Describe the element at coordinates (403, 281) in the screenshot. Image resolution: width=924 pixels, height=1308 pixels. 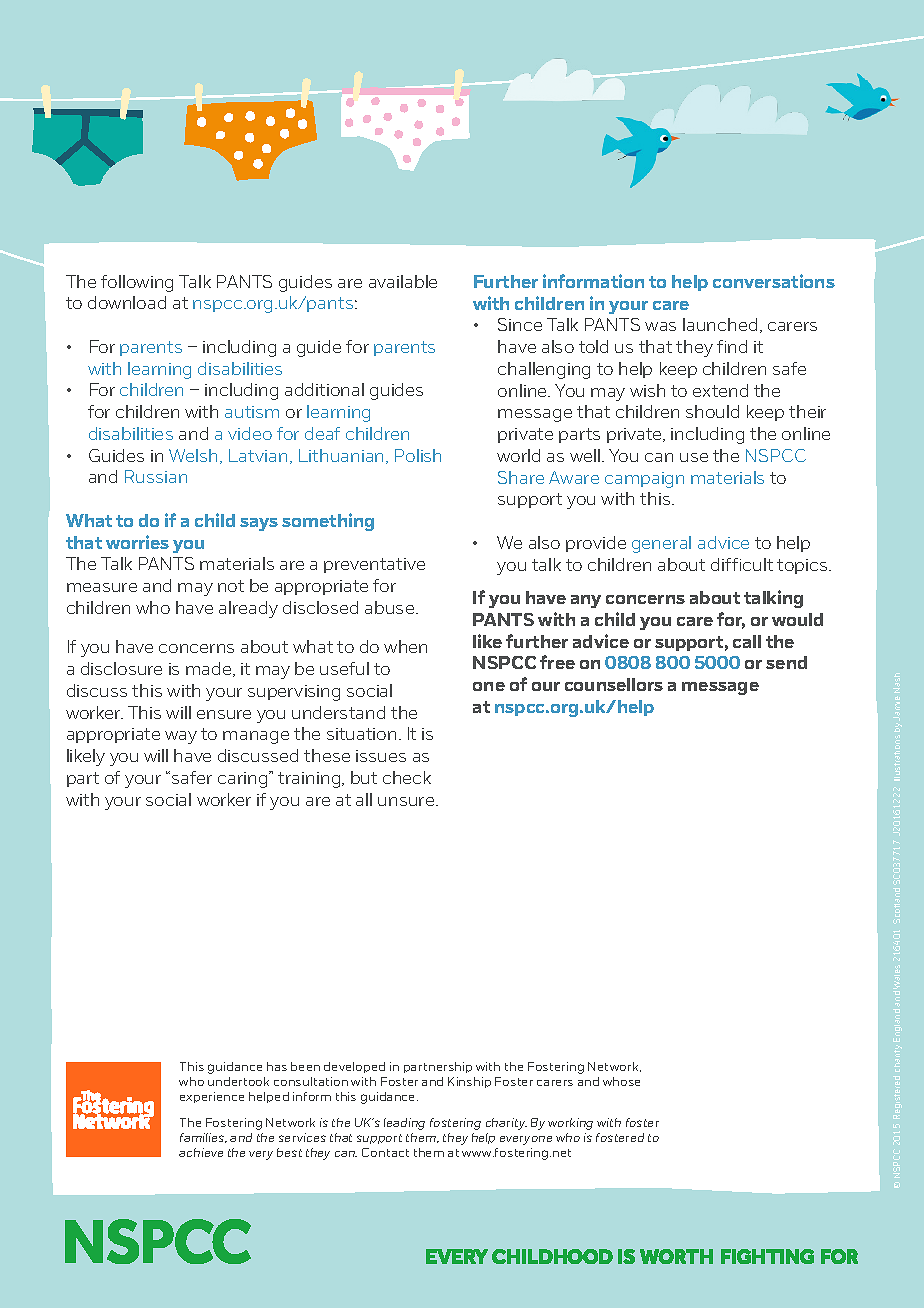
I see `available` at that location.
